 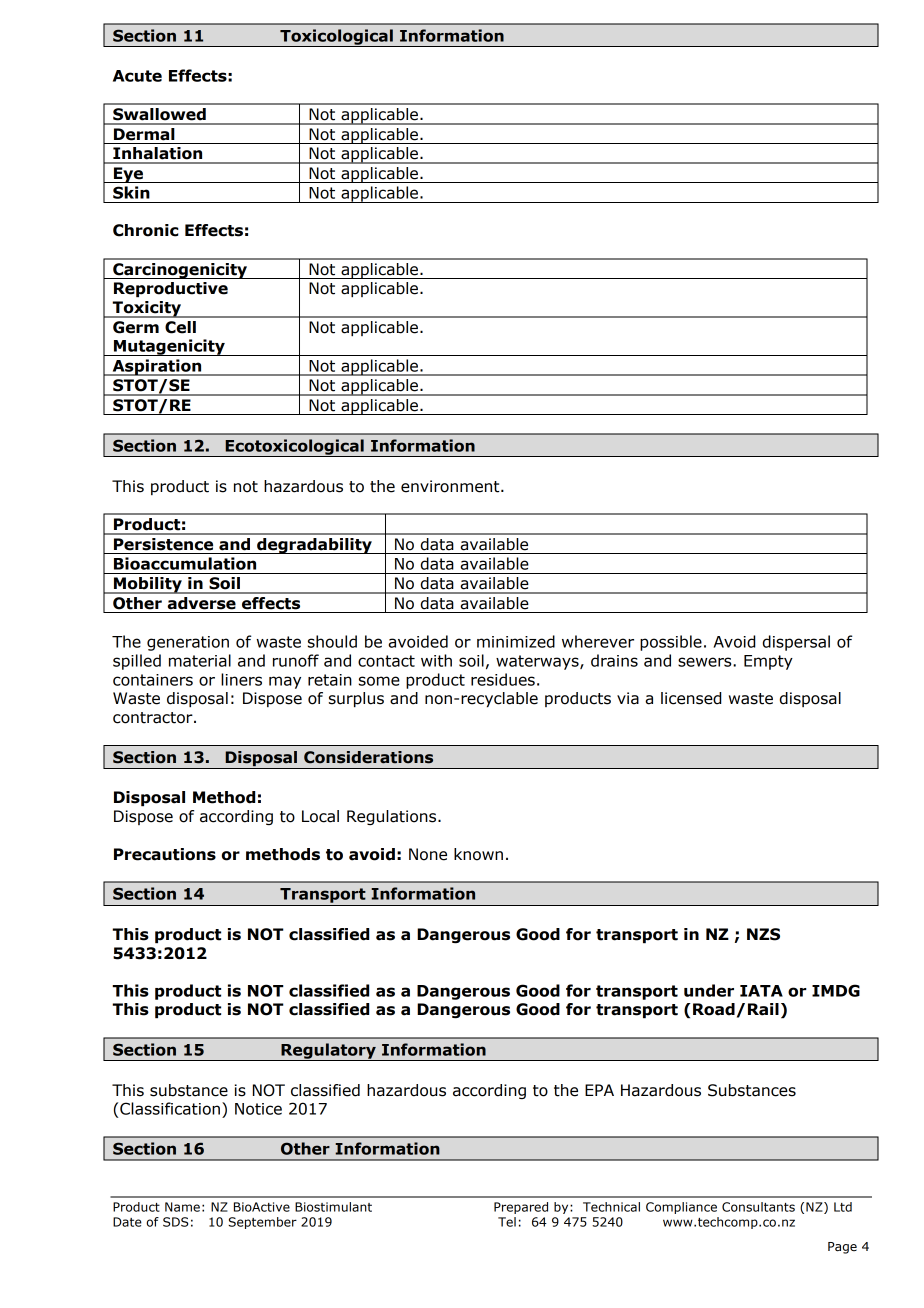 I want to click on None, so click(x=428, y=854).
